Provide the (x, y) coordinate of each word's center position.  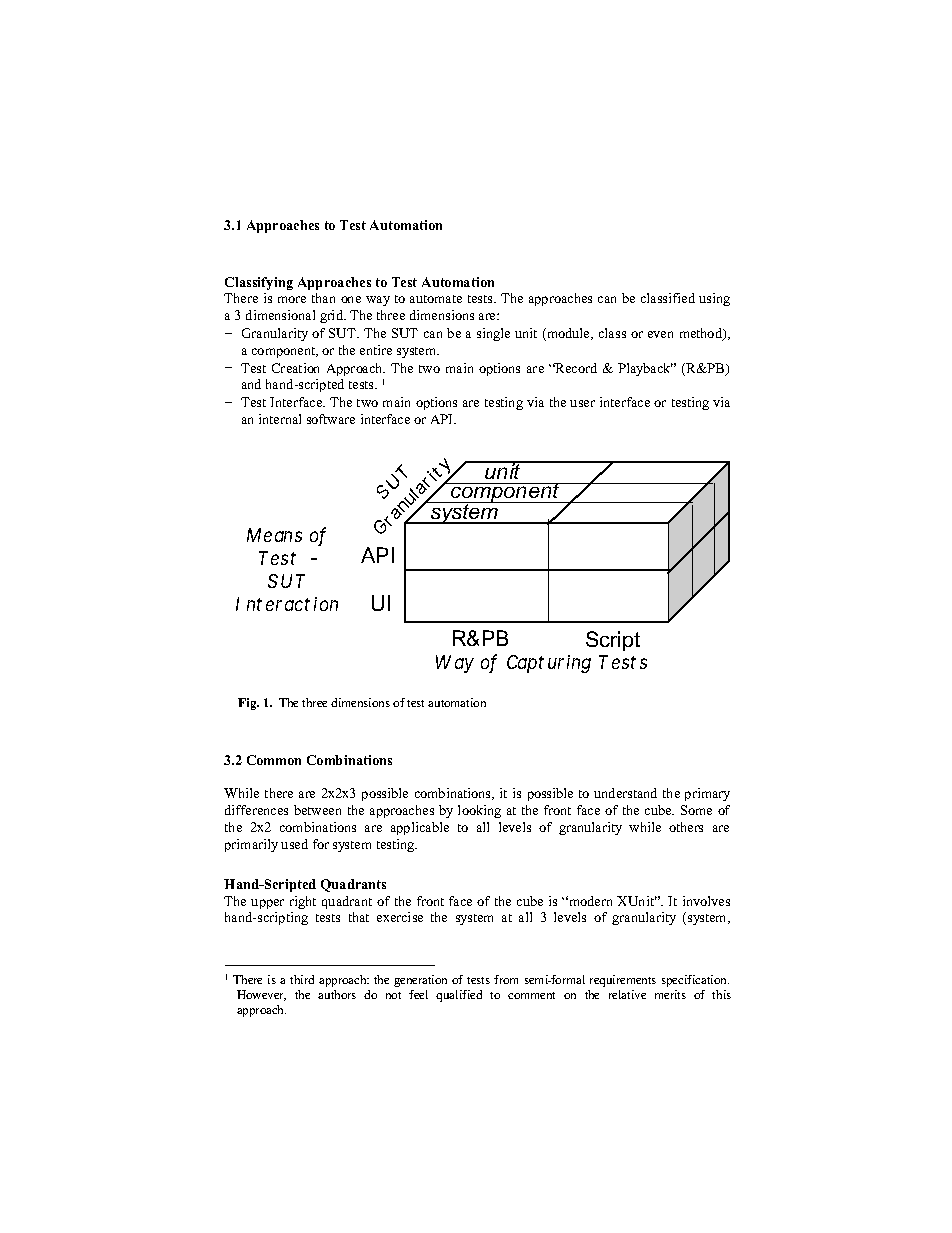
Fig (248, 704)
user (582, 403)
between (317, 810)
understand (625, 793)
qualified (459, 996)
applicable (420, 828)
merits (670, 994)
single (493, 334)
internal (280, 419)
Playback (645, 369)
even (660, 334)
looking (479, 811)
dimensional (280, 315)
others (686, 827)
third (302, 979)
